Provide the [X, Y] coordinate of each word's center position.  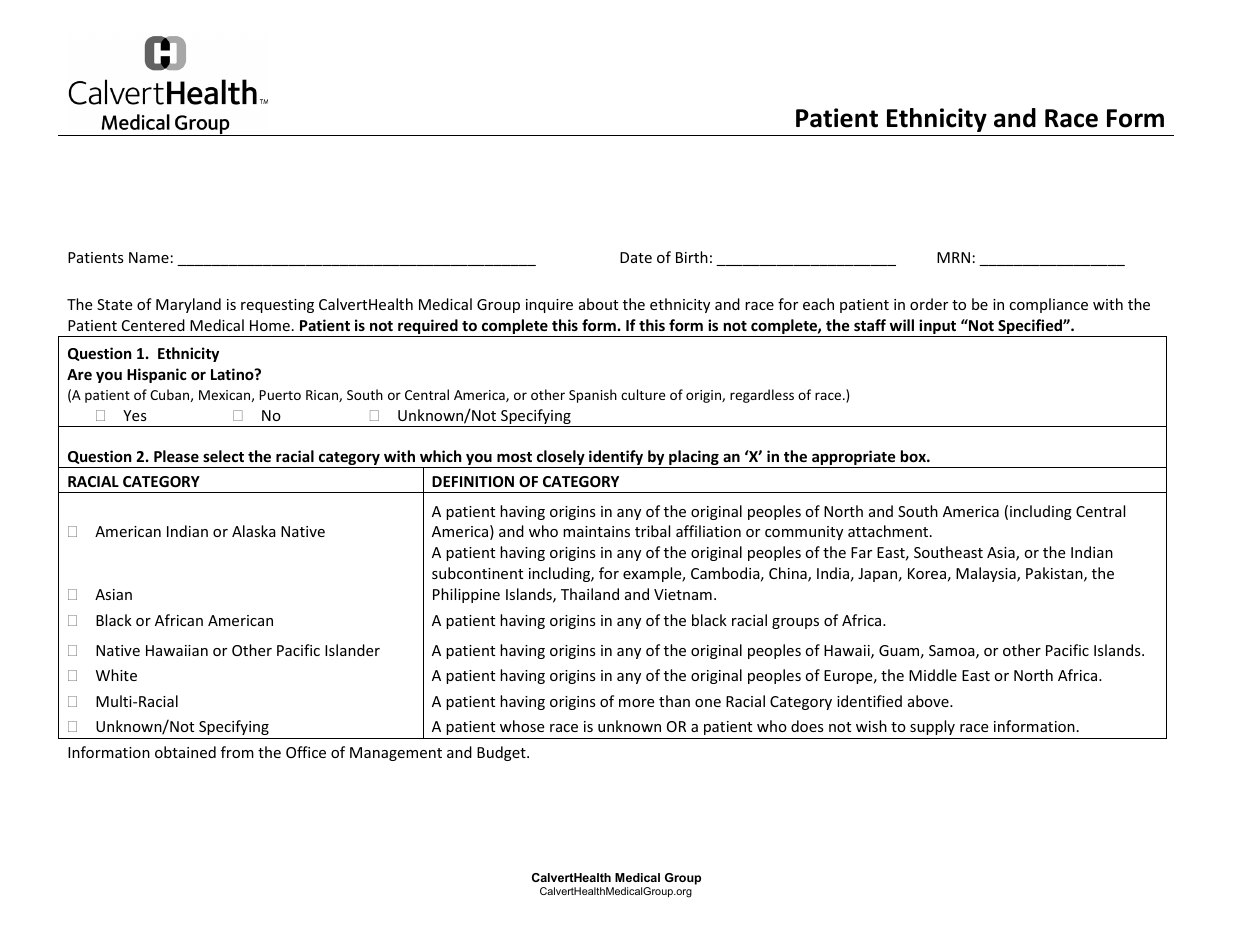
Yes [135, 415]
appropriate [854, 459]
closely [560, 459]
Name [149, 257]
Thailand [590, 594]
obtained [185, 752]
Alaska [254, 531]
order [929, 304]
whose [522, 726]
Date [636, 257]
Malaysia [987, 574]
